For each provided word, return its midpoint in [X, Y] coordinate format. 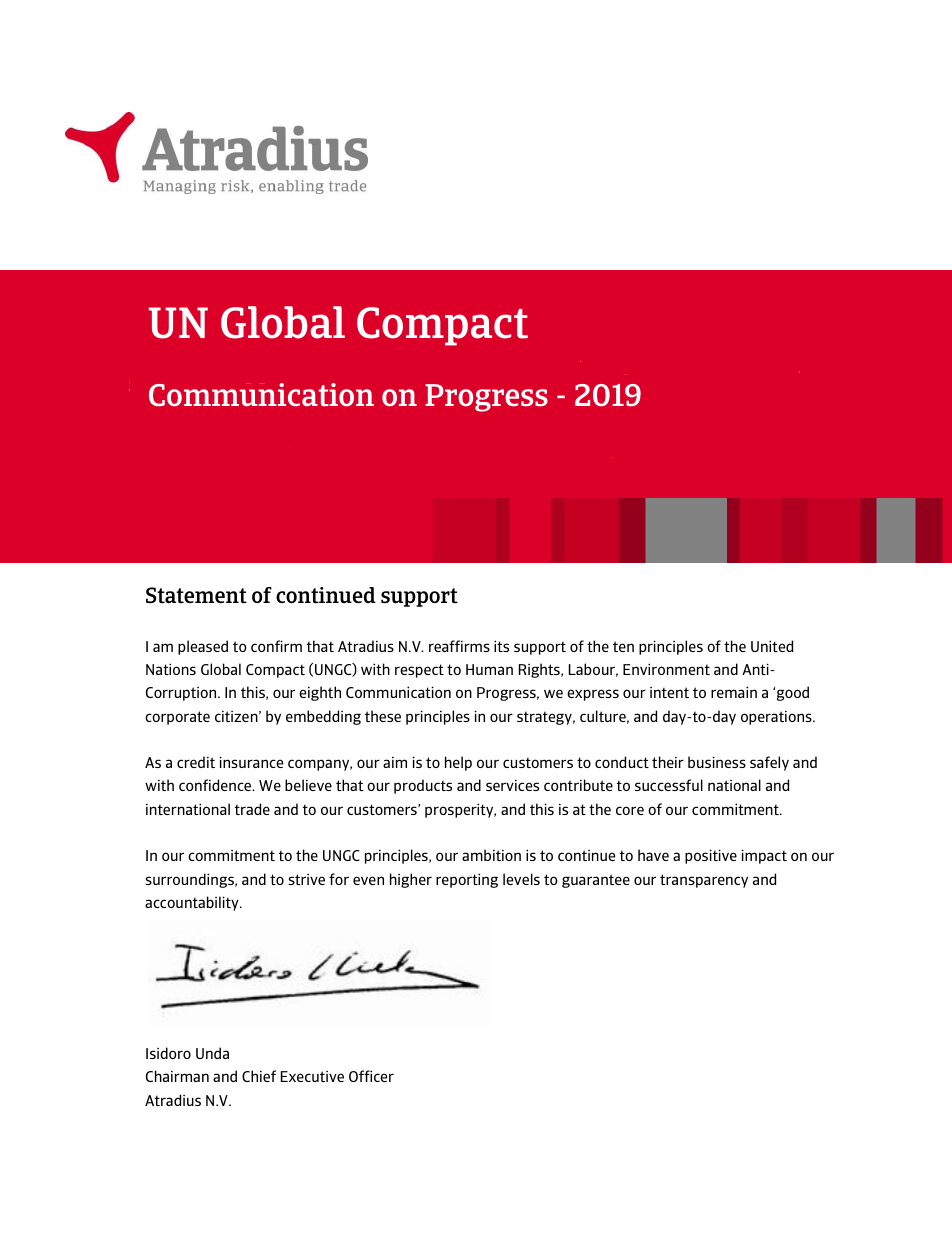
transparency [704, 881]
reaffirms [459, 646]
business [717, 762]
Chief [259, 1076]
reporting [467, 880]
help [458, 763]
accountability [193, 903]
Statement [196, 595]
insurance [251, 762]
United [772, 646]
